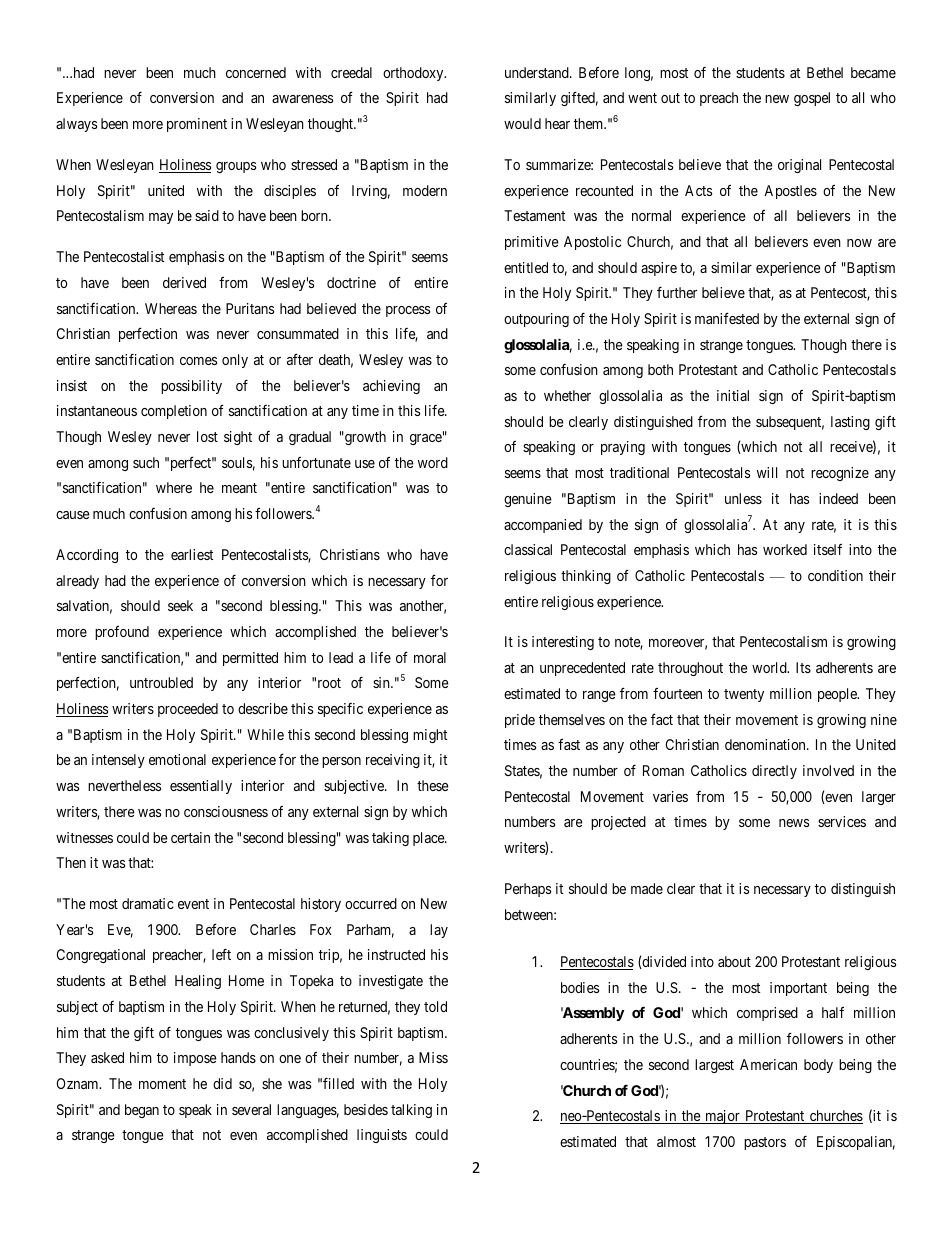 The height and width of the screenshot is (1233, 952). I want to click on outpouring, so click(536, 320).
